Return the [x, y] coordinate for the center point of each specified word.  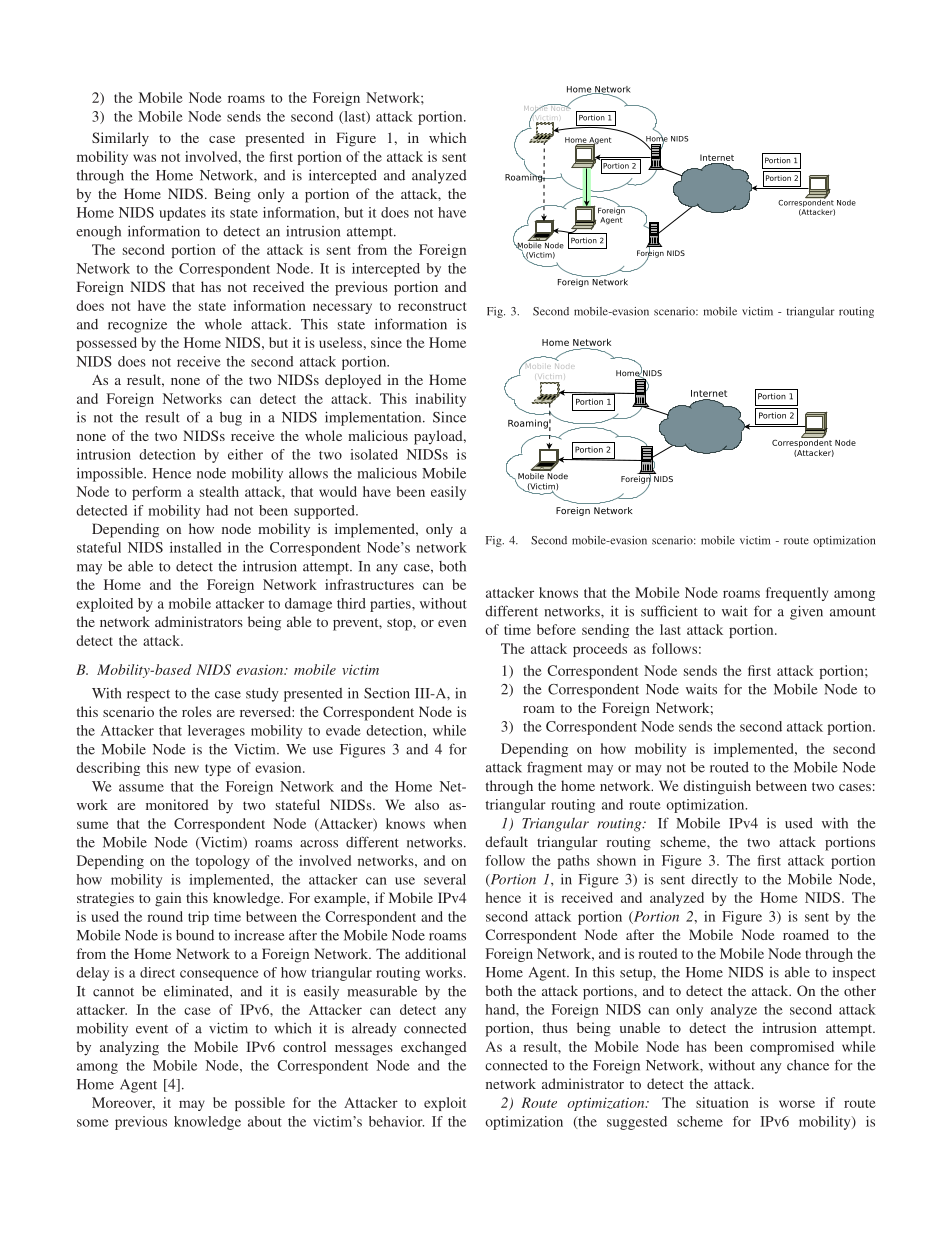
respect [148, 695]
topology [223, 862]
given [806, 612]
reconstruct [432, 306]
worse [797, 1104]
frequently [797, 594]
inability [440, 400]
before [556, 629]
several [445, 879]
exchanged [434, 1048]
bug [231, 419]
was [144, 158]
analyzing [129, 1048]
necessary [342, 308]
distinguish [717, 787]
